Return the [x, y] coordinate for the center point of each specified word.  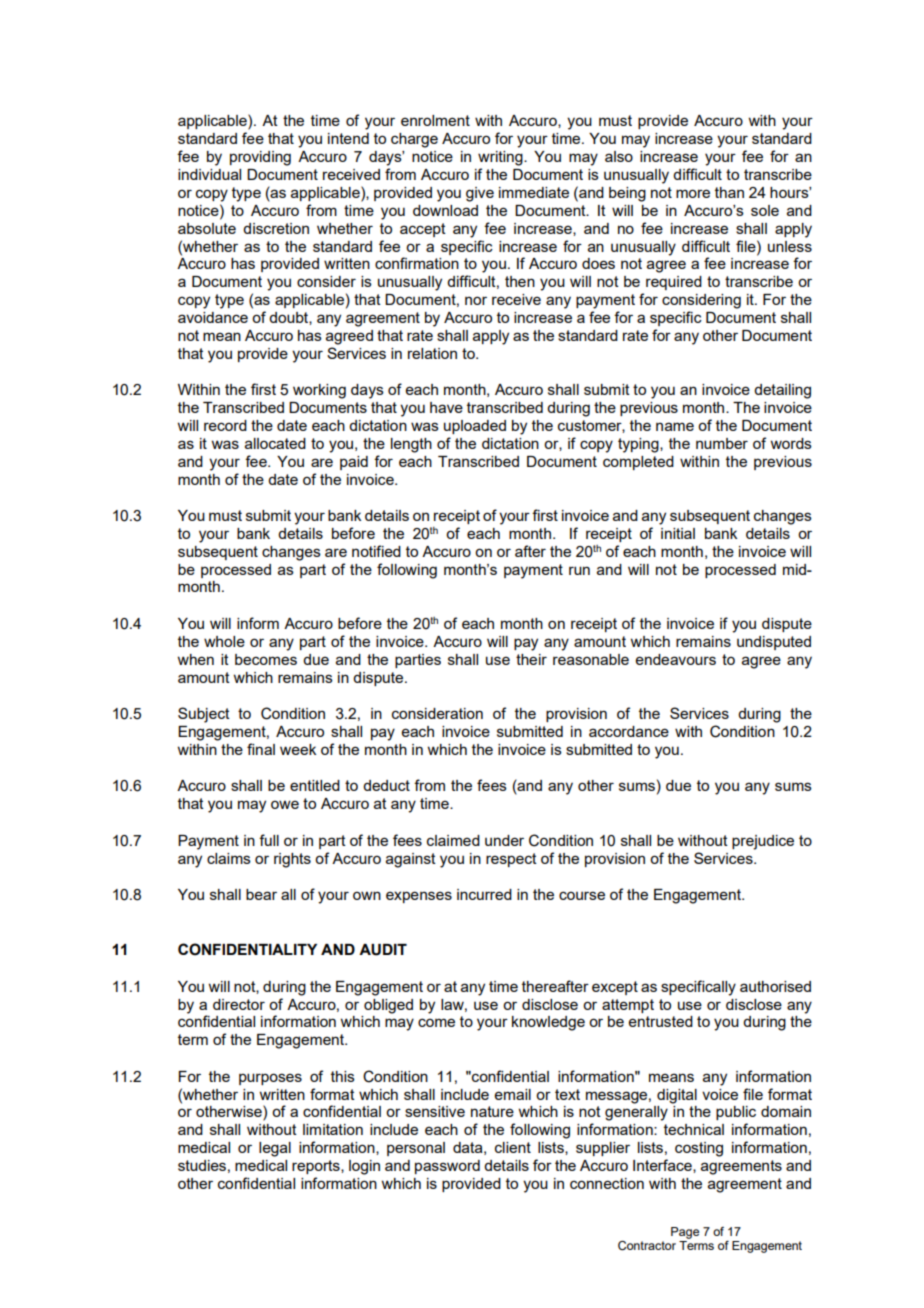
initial [678, 533]
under [504, 840]
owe [285, 804]
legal [275, 1149]
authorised [775, 986]
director [239, 1004]
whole [224, 641]
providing [260, 158]
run [579, 570]
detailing [782, 391]
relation [432, 353]
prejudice [763, 842]
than [729, 192]
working [319, 391]
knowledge [548, 1023]
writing [501, 158]
